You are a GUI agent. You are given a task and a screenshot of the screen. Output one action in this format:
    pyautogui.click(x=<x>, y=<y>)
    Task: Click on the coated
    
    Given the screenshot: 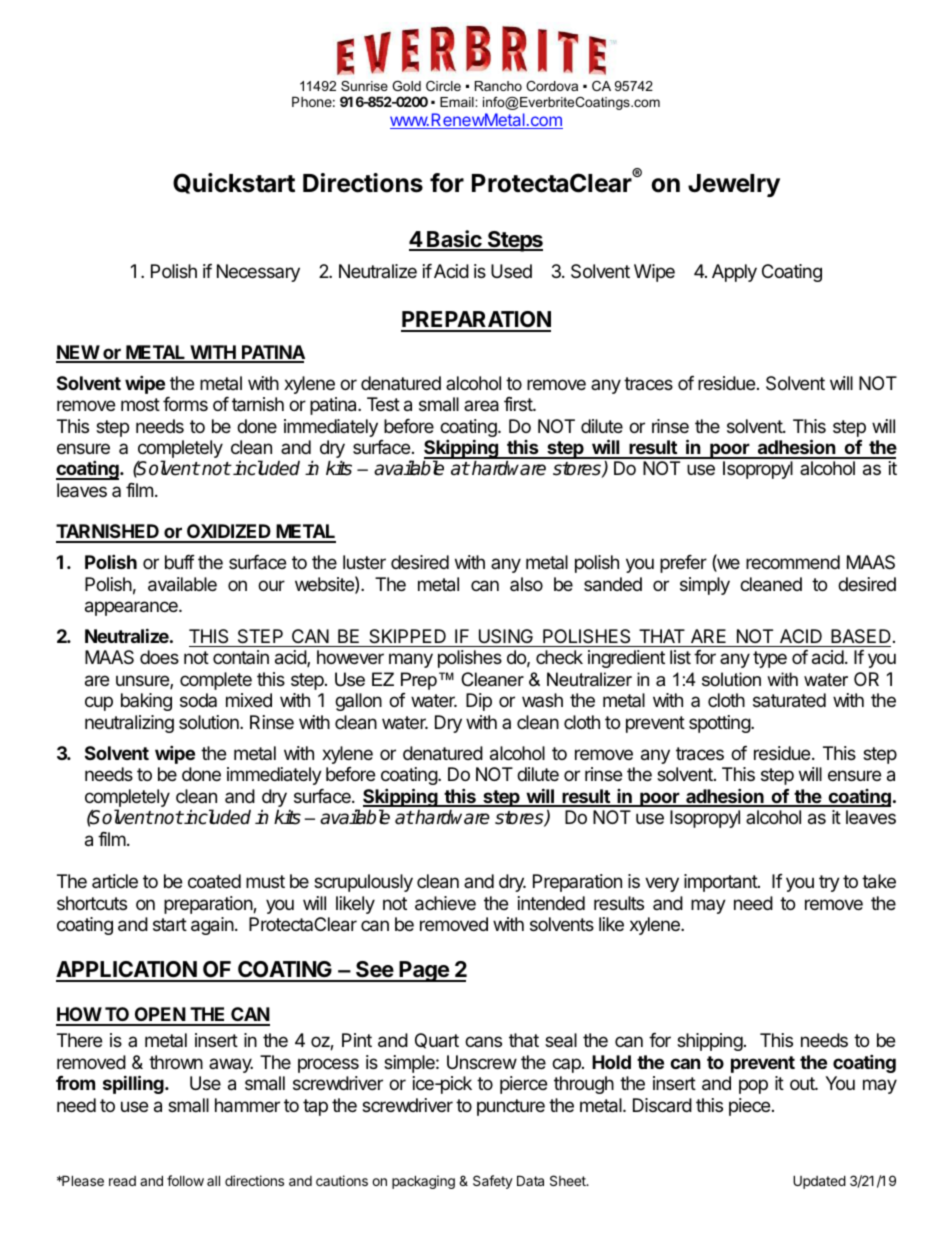 What is the action you would take?
    pyautogui.click(x=214, y=881)
